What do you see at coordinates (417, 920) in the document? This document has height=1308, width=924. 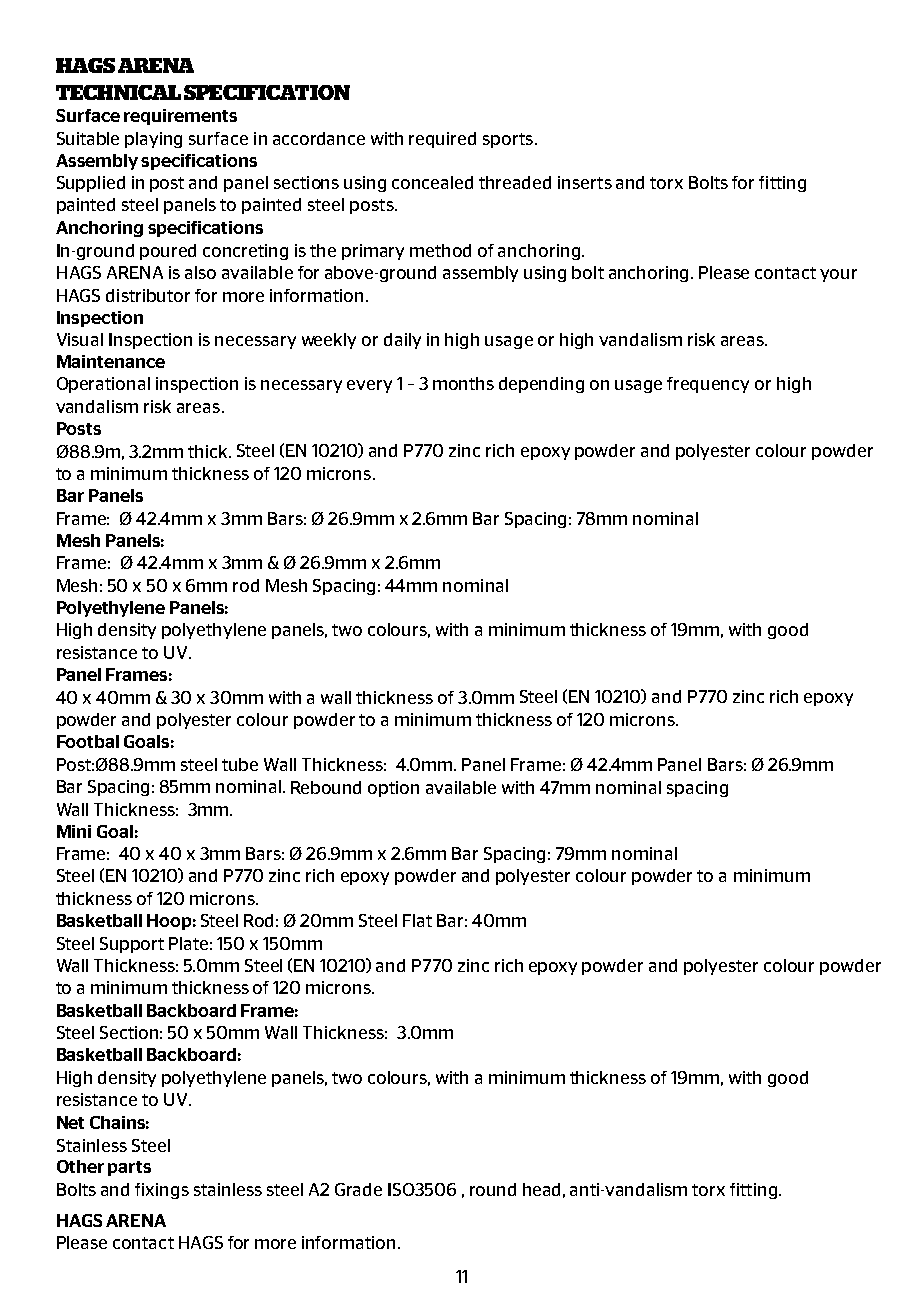 I see `Flat` at bounding box center [417, 920].
